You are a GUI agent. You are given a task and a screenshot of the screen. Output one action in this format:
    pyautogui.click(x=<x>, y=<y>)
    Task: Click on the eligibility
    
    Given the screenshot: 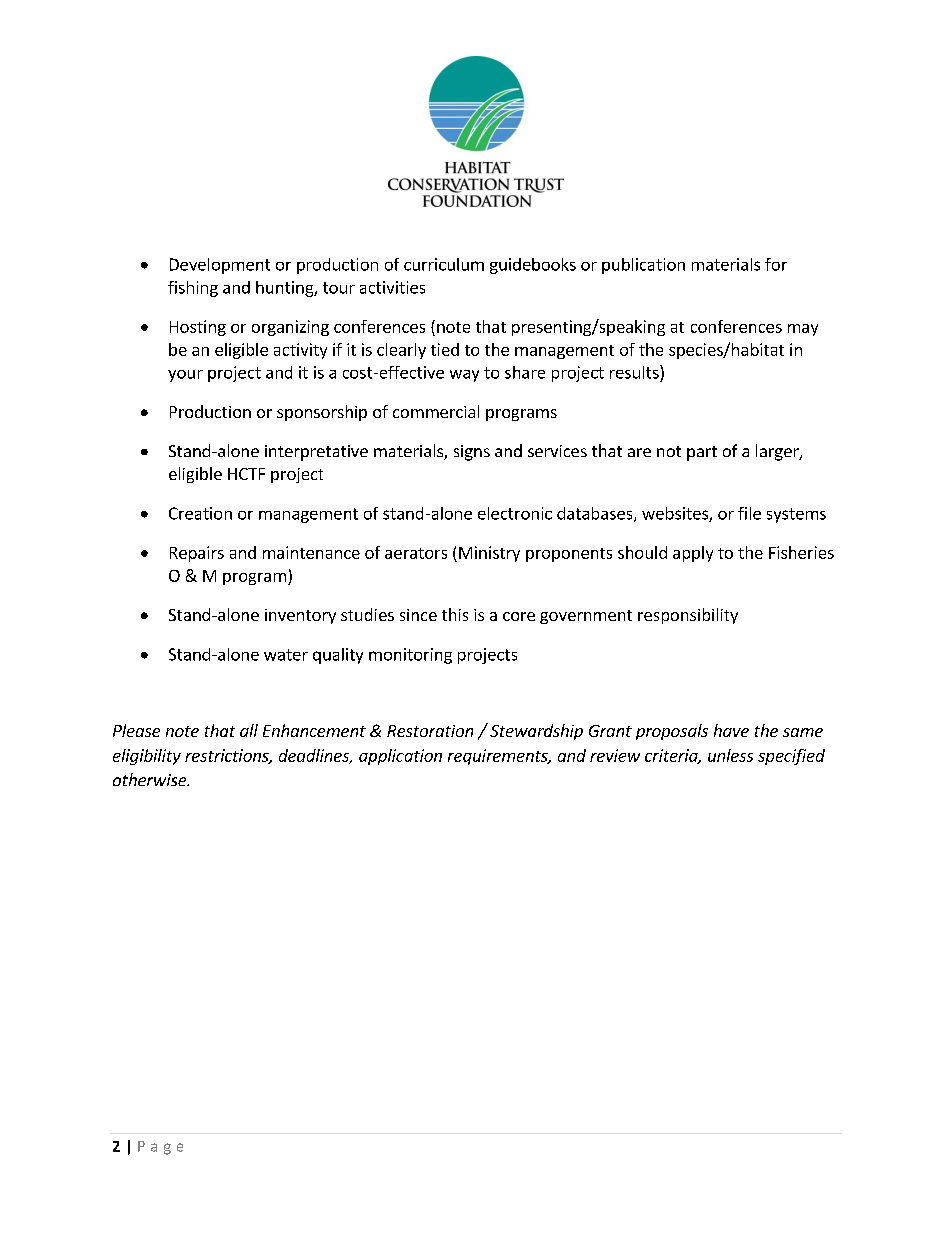 What is the action you would take?
    pyautogui.click(x=147, y=757)
